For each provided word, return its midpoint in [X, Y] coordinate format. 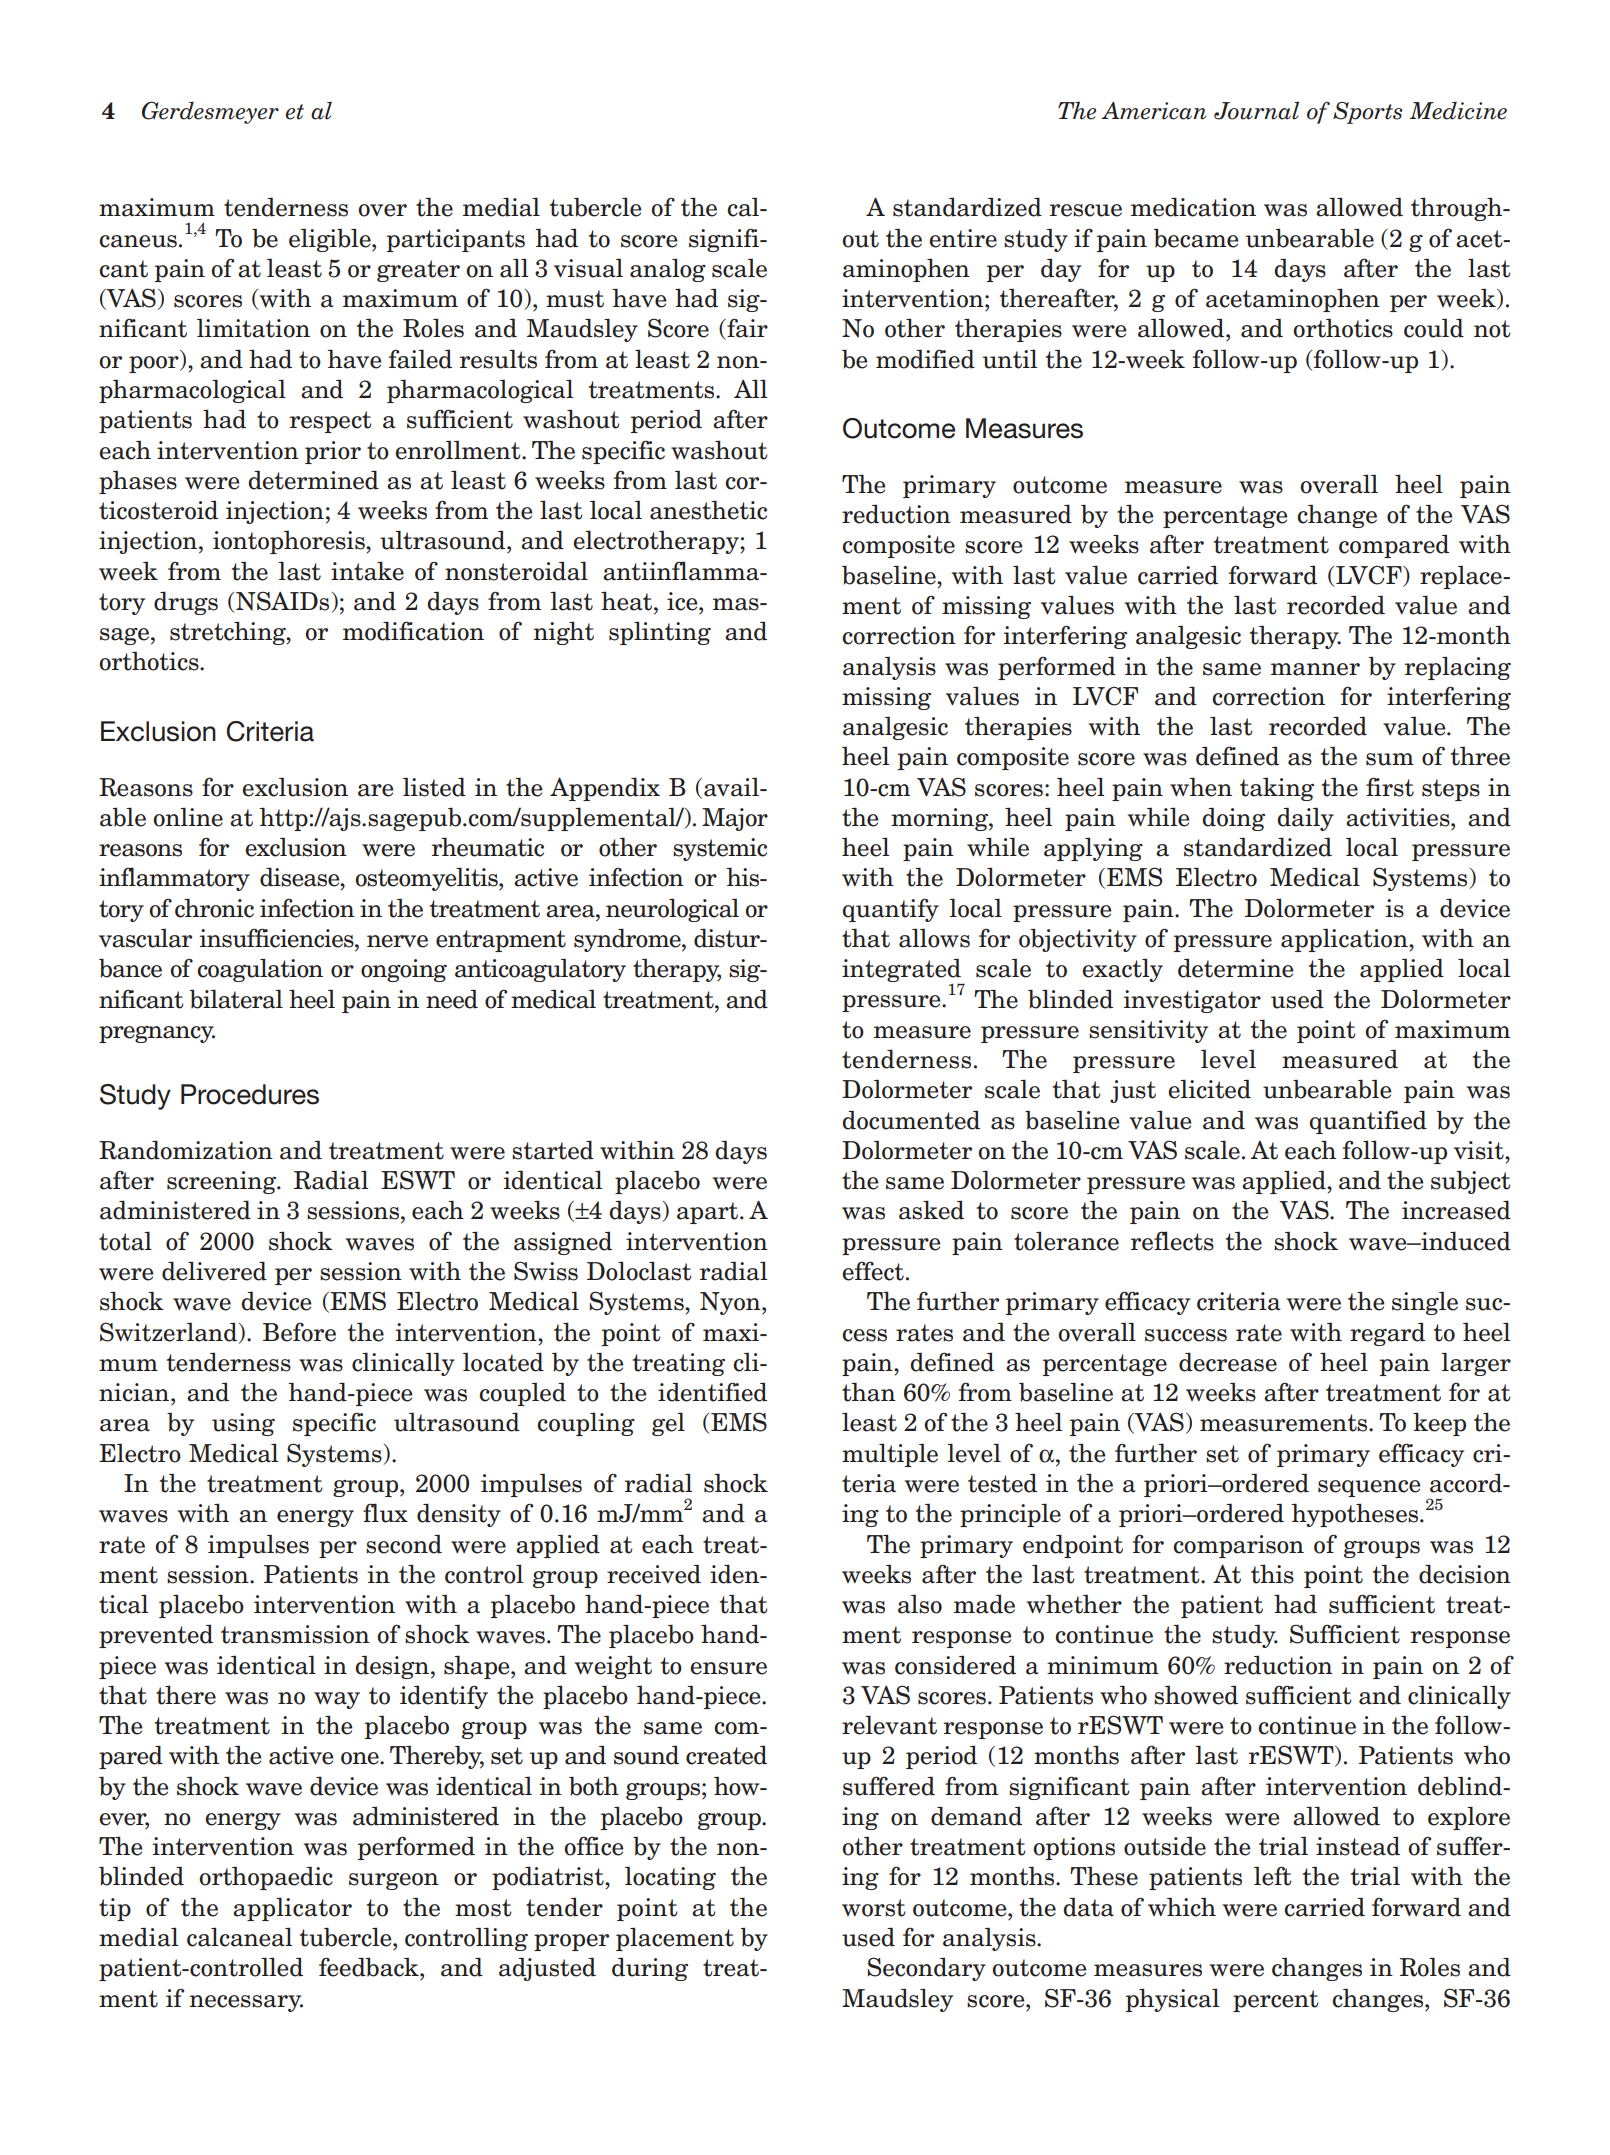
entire [963, 238]
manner [1315, 669]
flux [385, 1513]
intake [367, 571]
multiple [890, 1455]
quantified [1368, 1122]
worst [874, 1908]
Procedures [250, 1094]
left [1273, 1876]
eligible [331, 240]
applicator [292, 1909]
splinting [660, 633]
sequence [1369, 1488]
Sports [1368, 113]
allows [934, 938]
